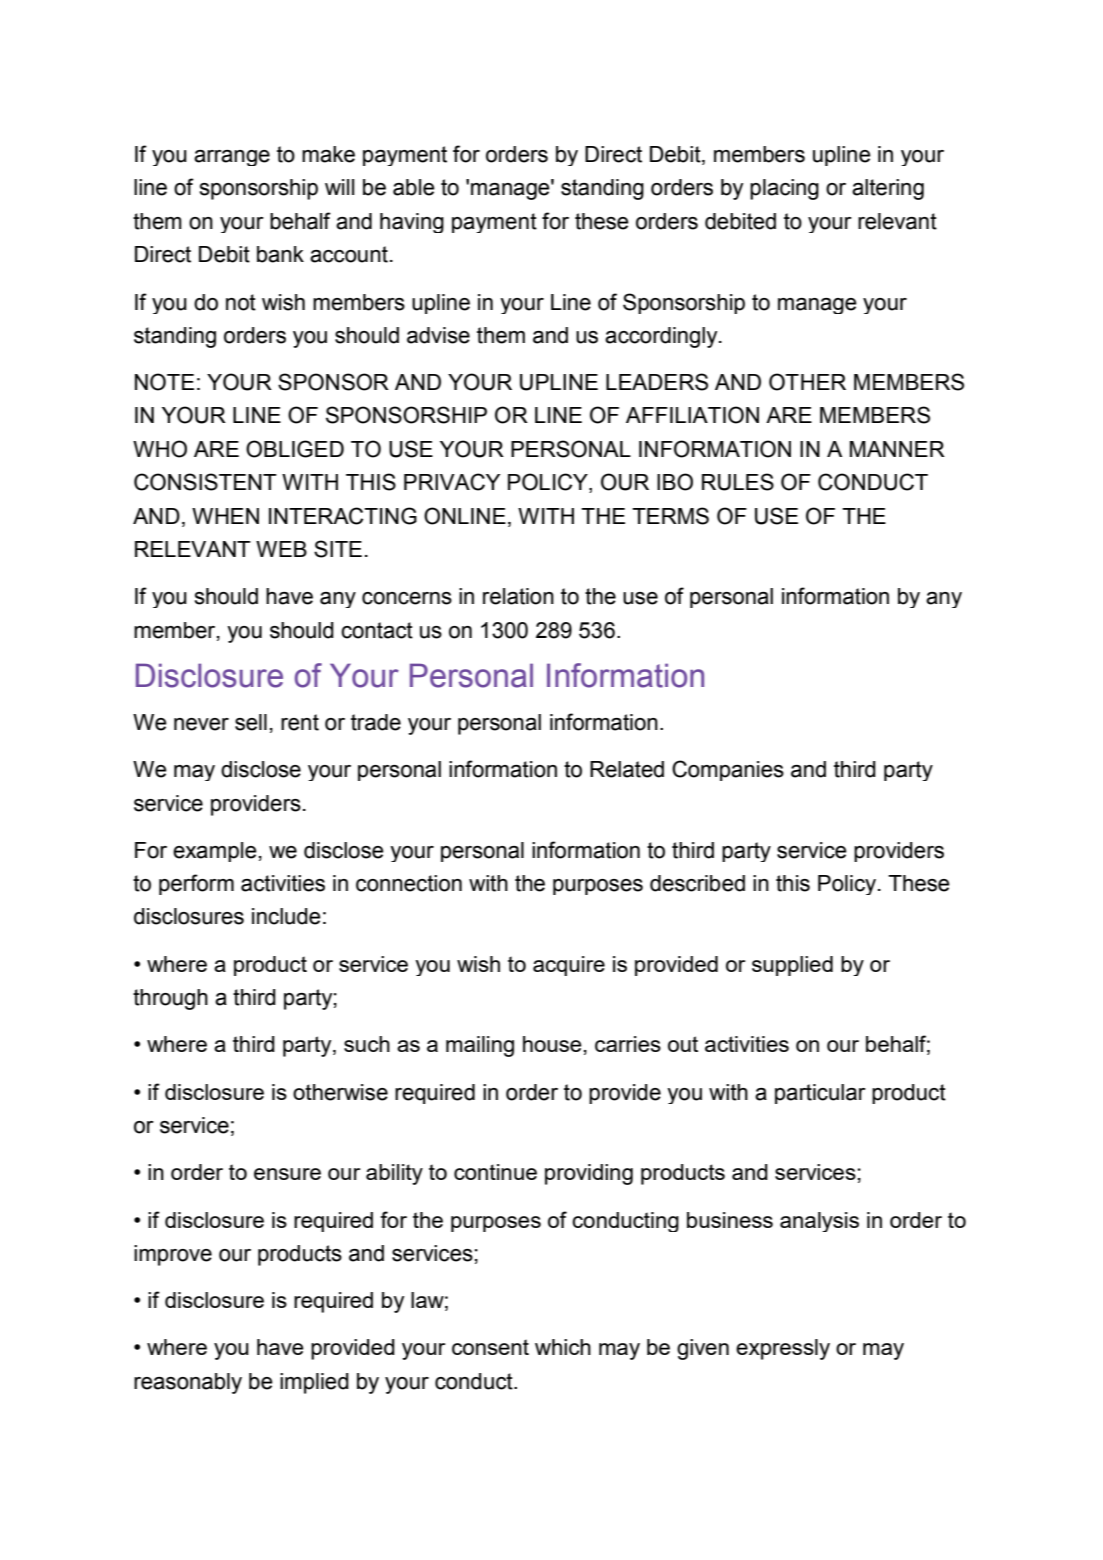 This page has width=1103, height=1560. I want to click on able, so click(414, 187).
